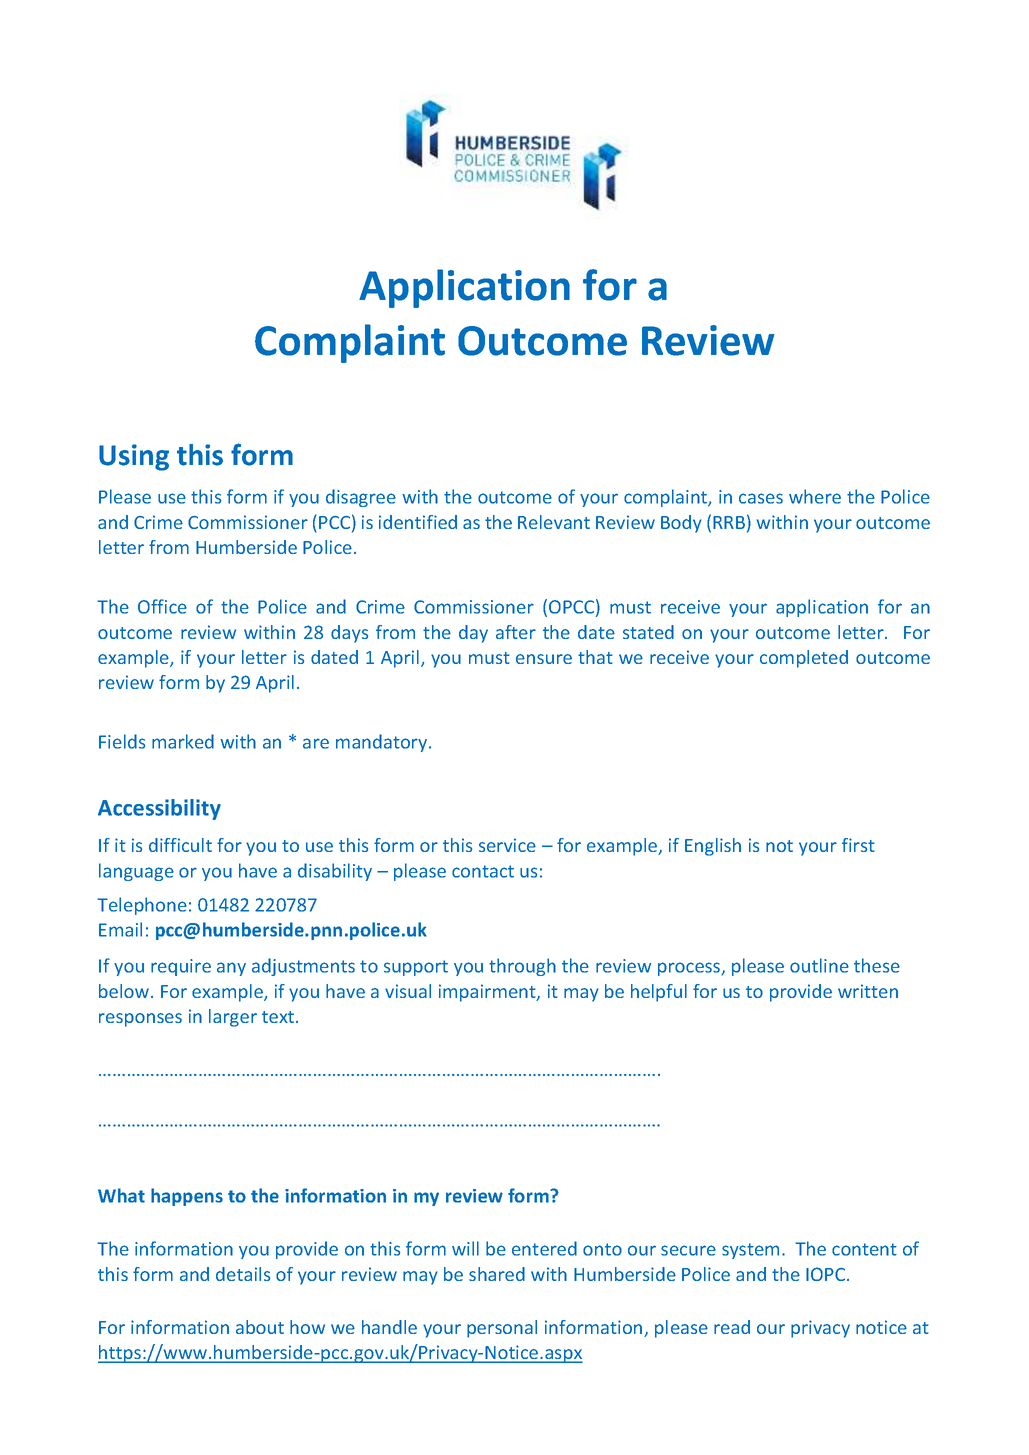  I want to click on through, so click(522, 967).
